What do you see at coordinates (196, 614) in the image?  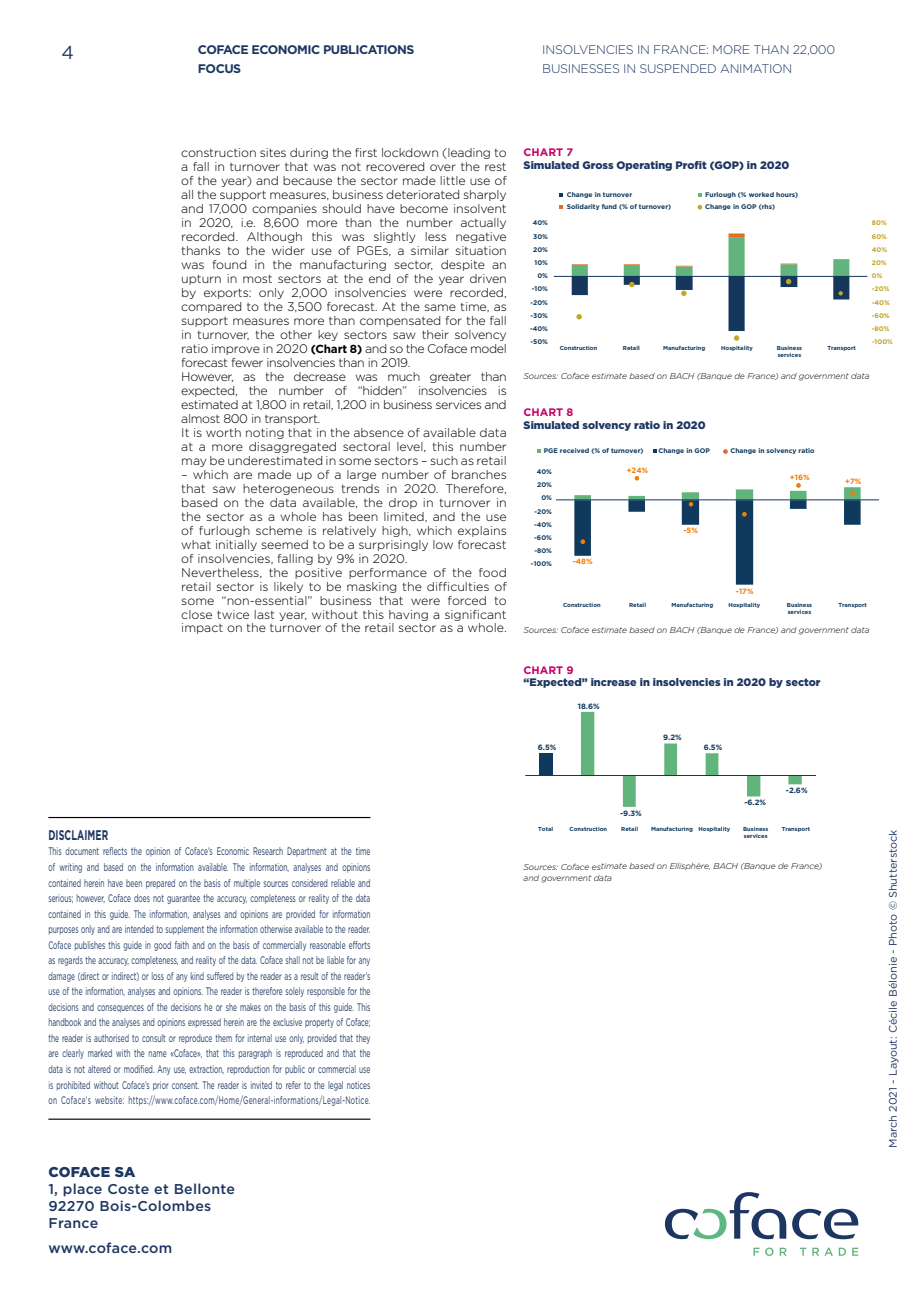 I see `close` at bounding box center [196, 614].
